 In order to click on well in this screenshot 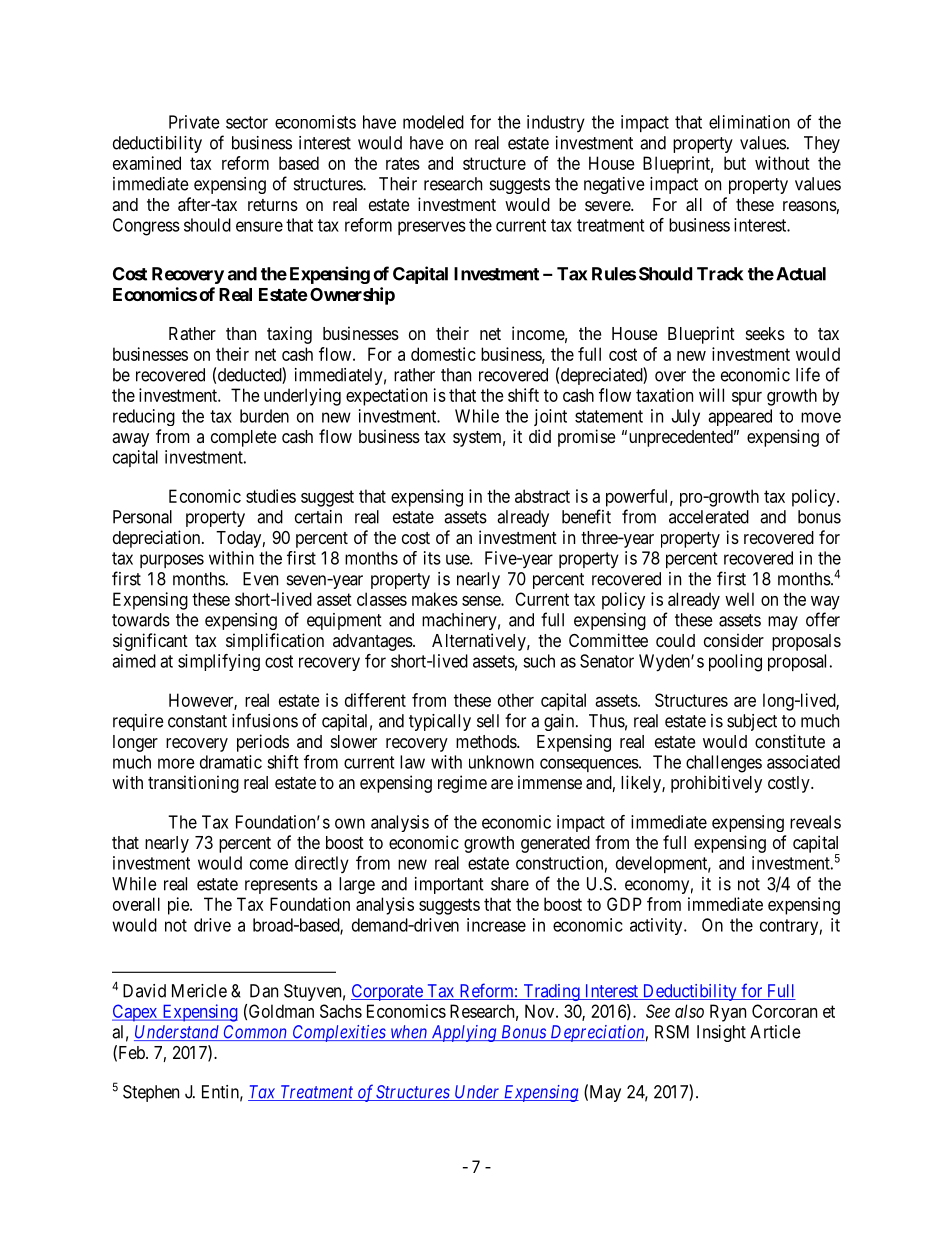, I will do `click(739, 599)`.
